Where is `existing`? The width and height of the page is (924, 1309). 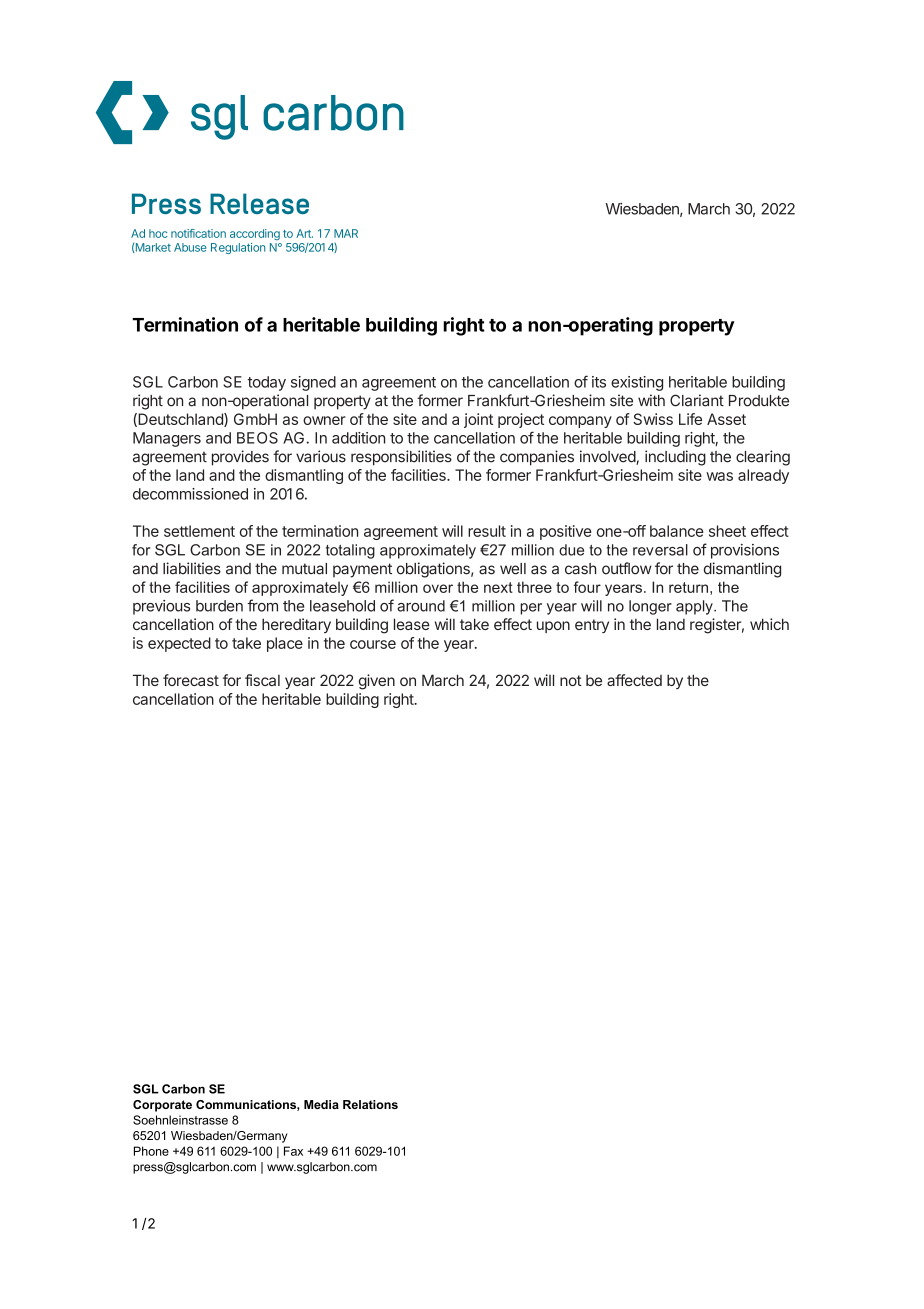
existing is located at coordinates (637, 383).
